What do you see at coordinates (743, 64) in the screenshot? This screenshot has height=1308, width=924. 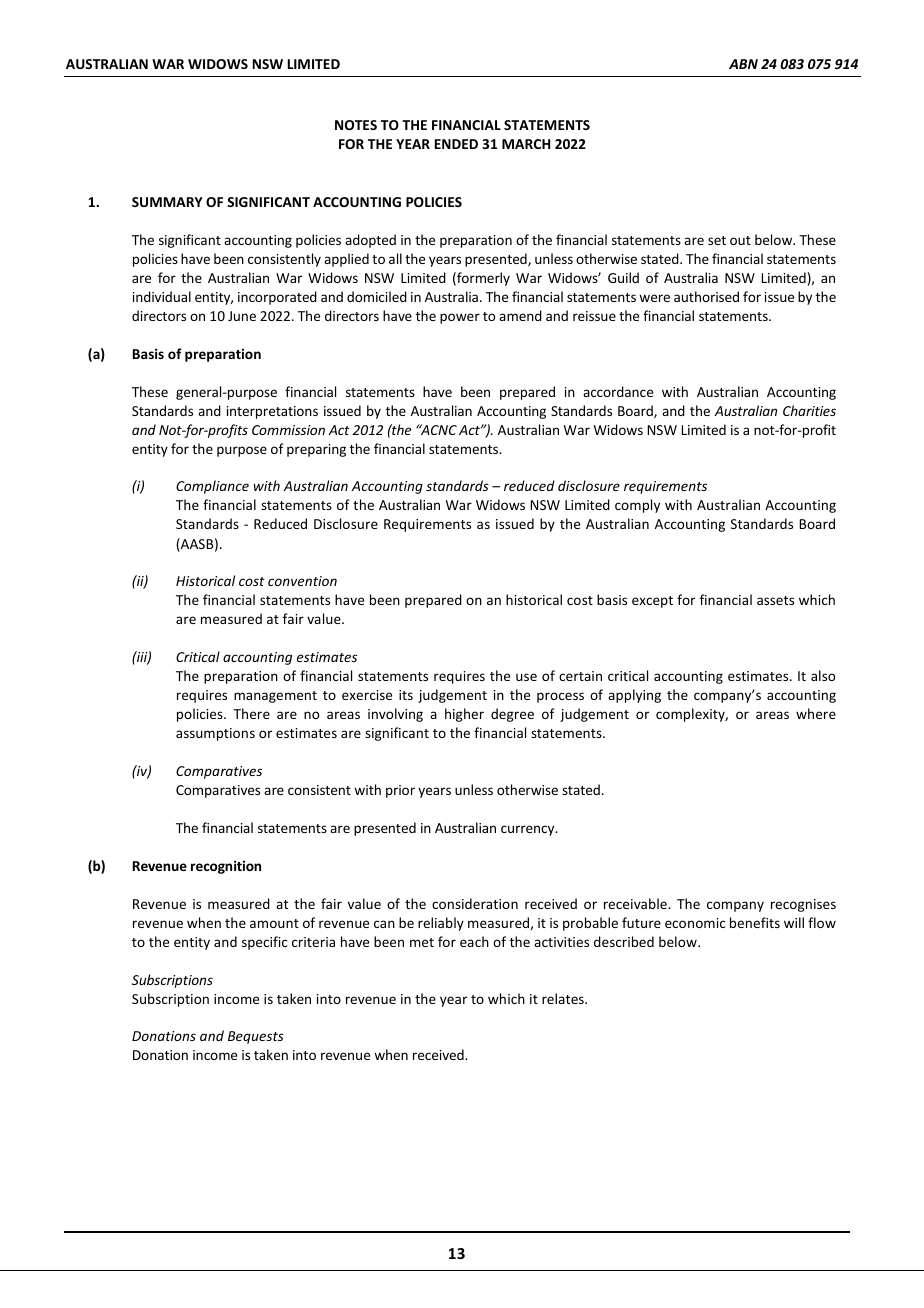 I see `ABN` at bounding box center [743, 64].
